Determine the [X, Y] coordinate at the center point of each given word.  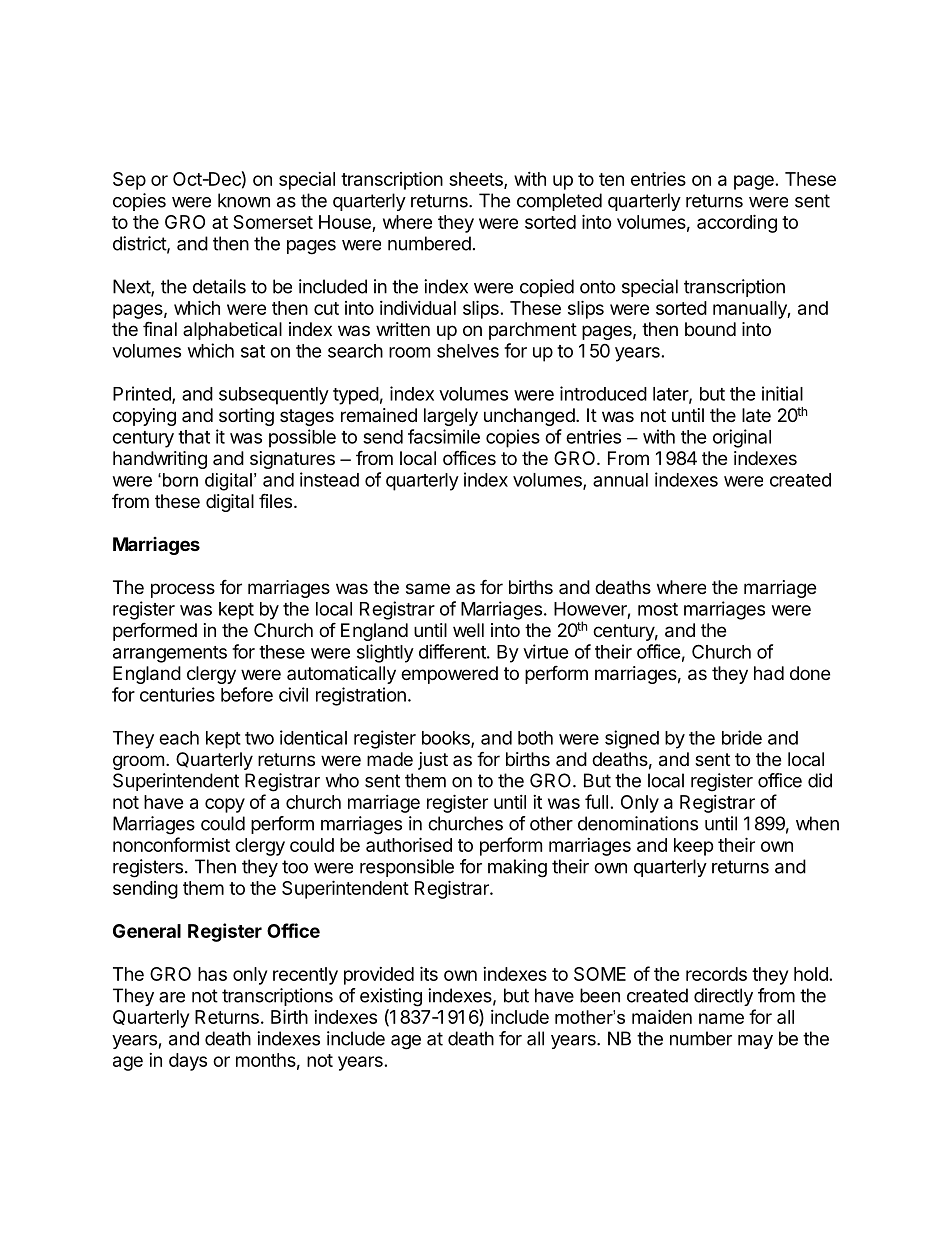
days [188, 1062]
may [755, 1042]
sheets [477, 180]
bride [742, 737]
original [742, 438]
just [433, 761]
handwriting [160, 460]
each [179, 738]
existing [391, 997]
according [737, 223]
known [244, 200]
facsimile [444, 436]
